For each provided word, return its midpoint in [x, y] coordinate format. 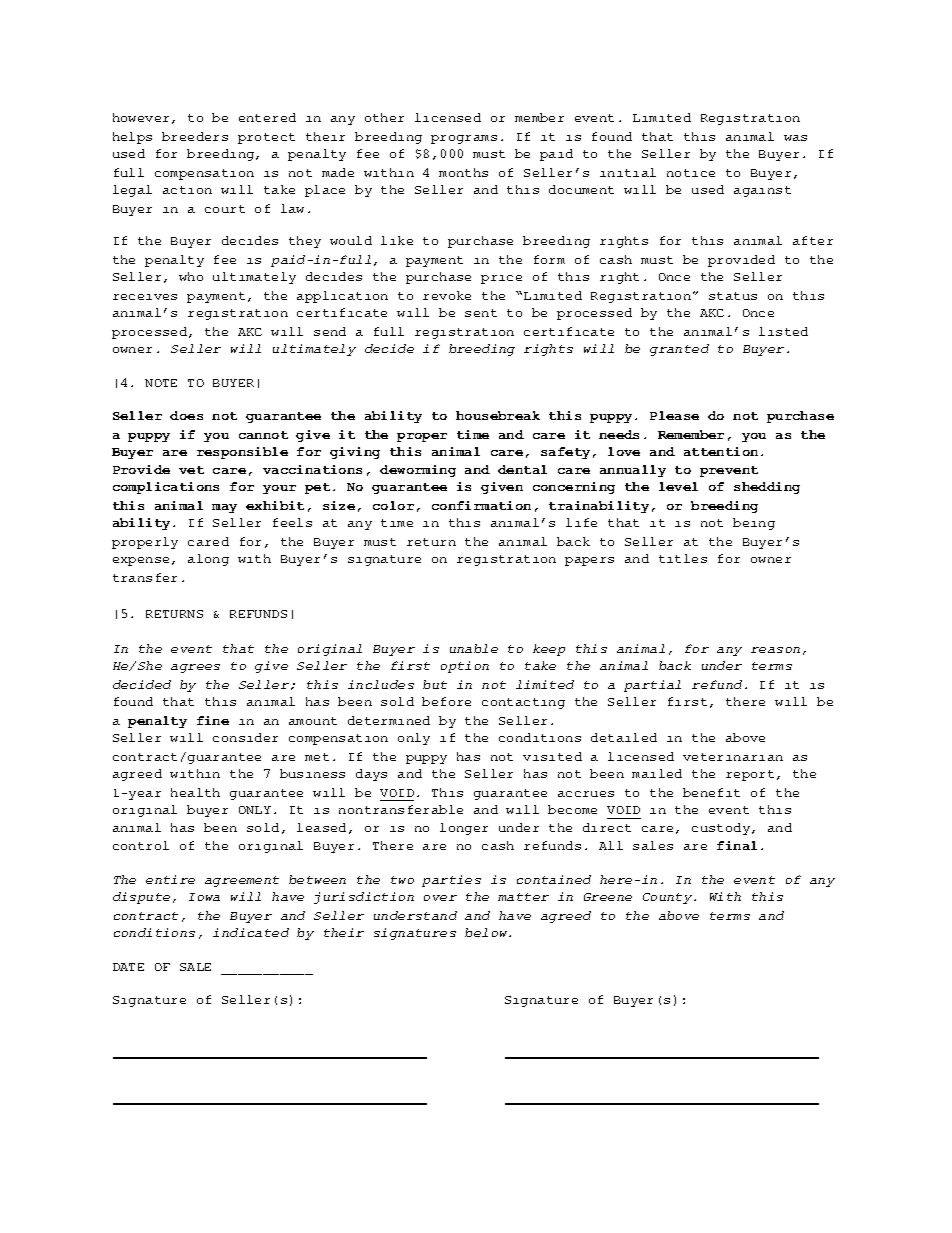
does [186, 415]
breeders [195, 136]
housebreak [498, 415]
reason [775, 650]
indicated [251, 932]
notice [691, 173]
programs [464, 139]
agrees [195, 668]
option [465, 667]
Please [674, 415]
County [669, 898]
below [487, 932]
